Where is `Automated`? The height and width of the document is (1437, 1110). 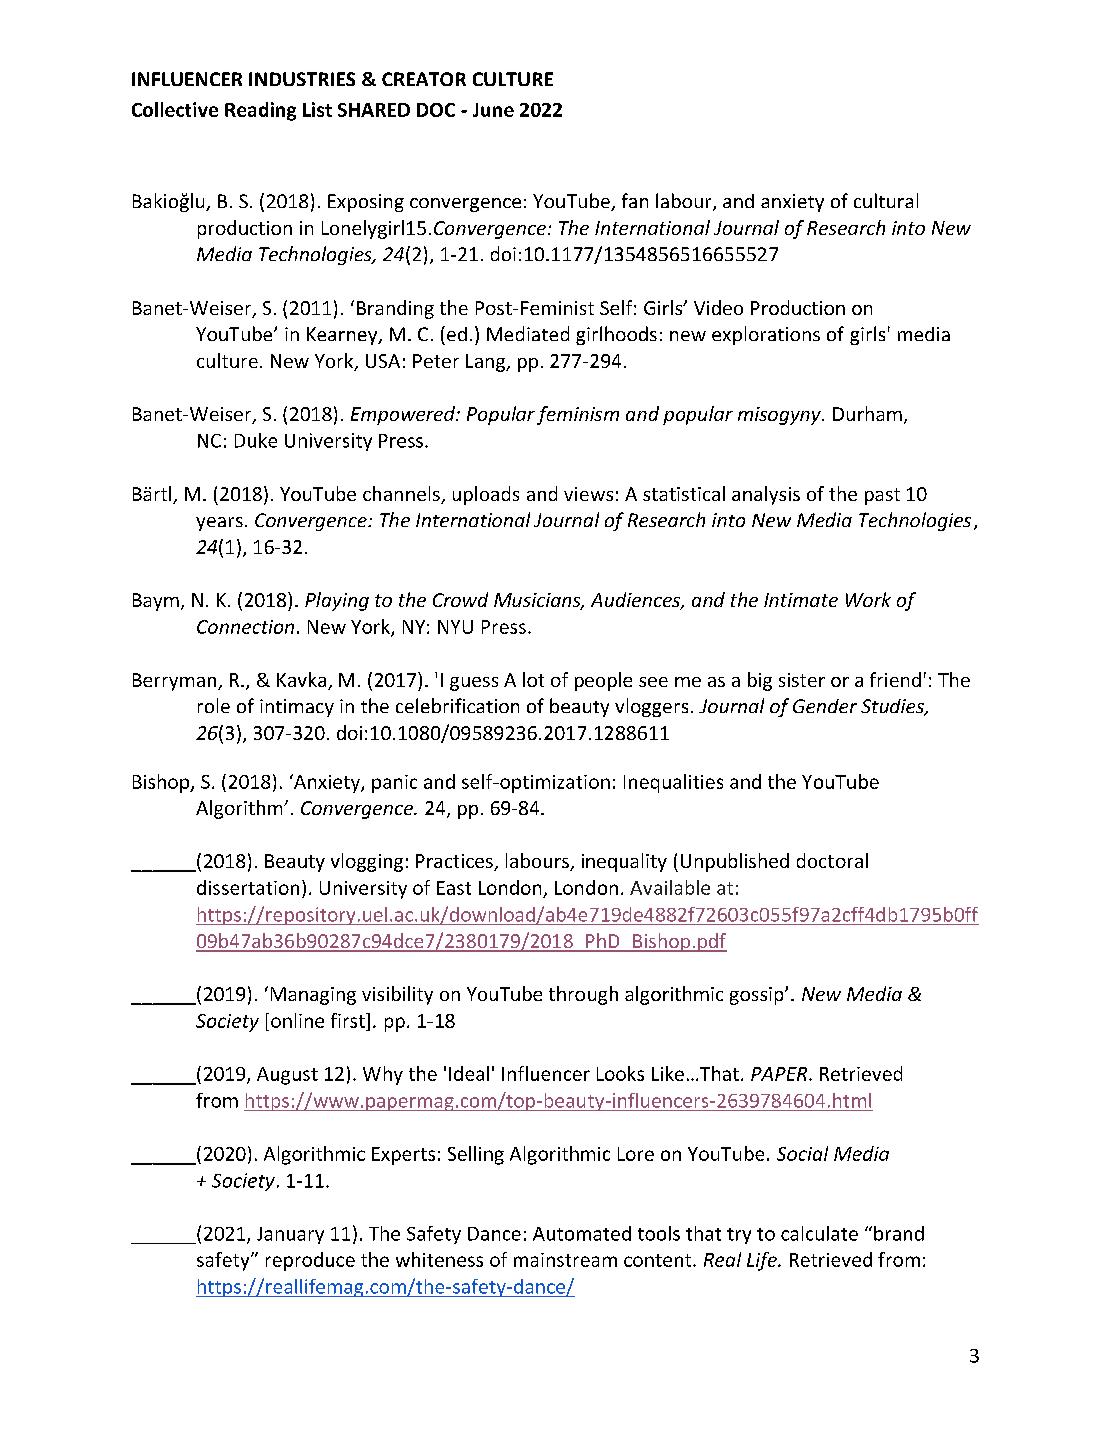 Automated is located at coordinates (582, 1233).
